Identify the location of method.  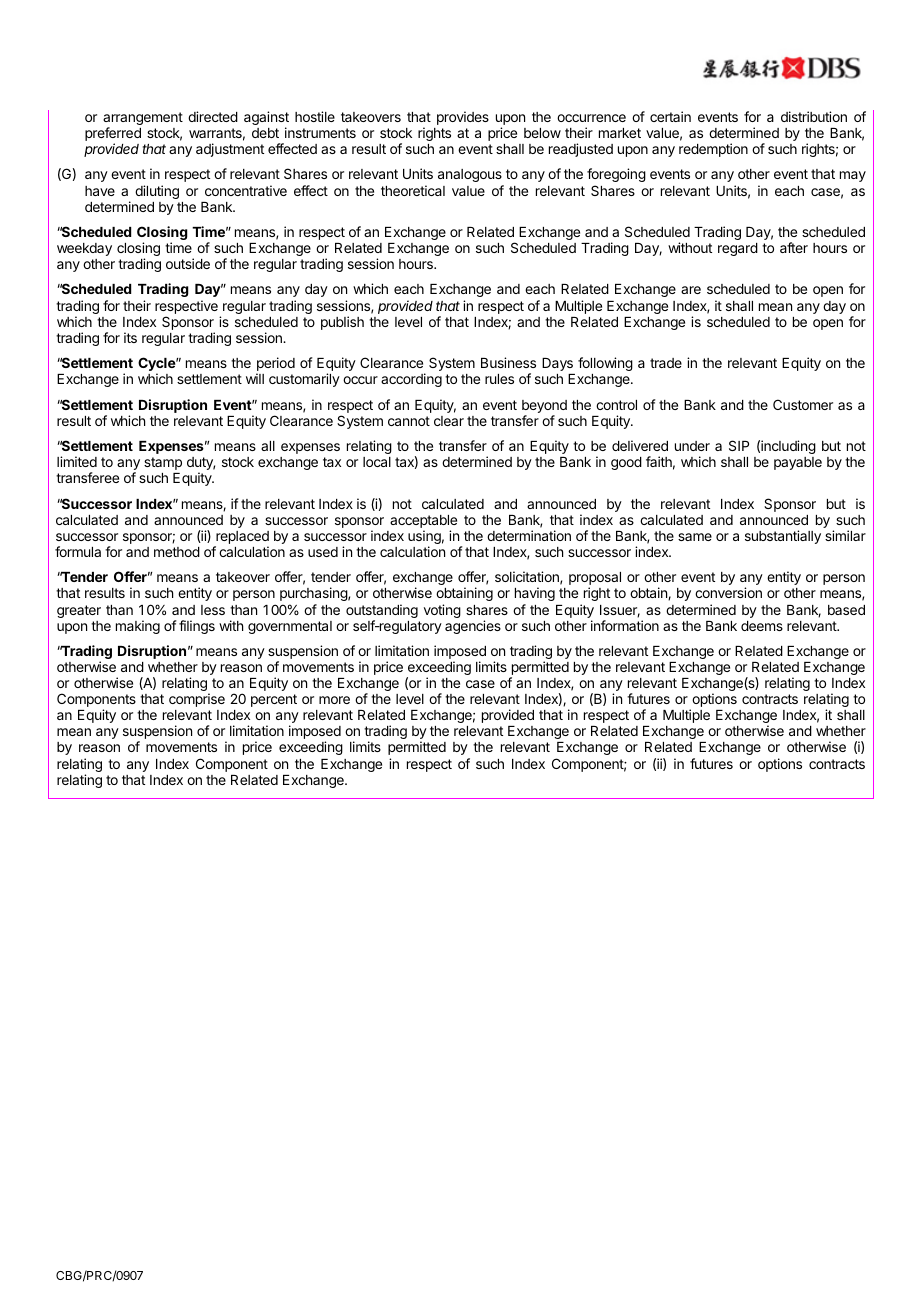
(177, 552).
